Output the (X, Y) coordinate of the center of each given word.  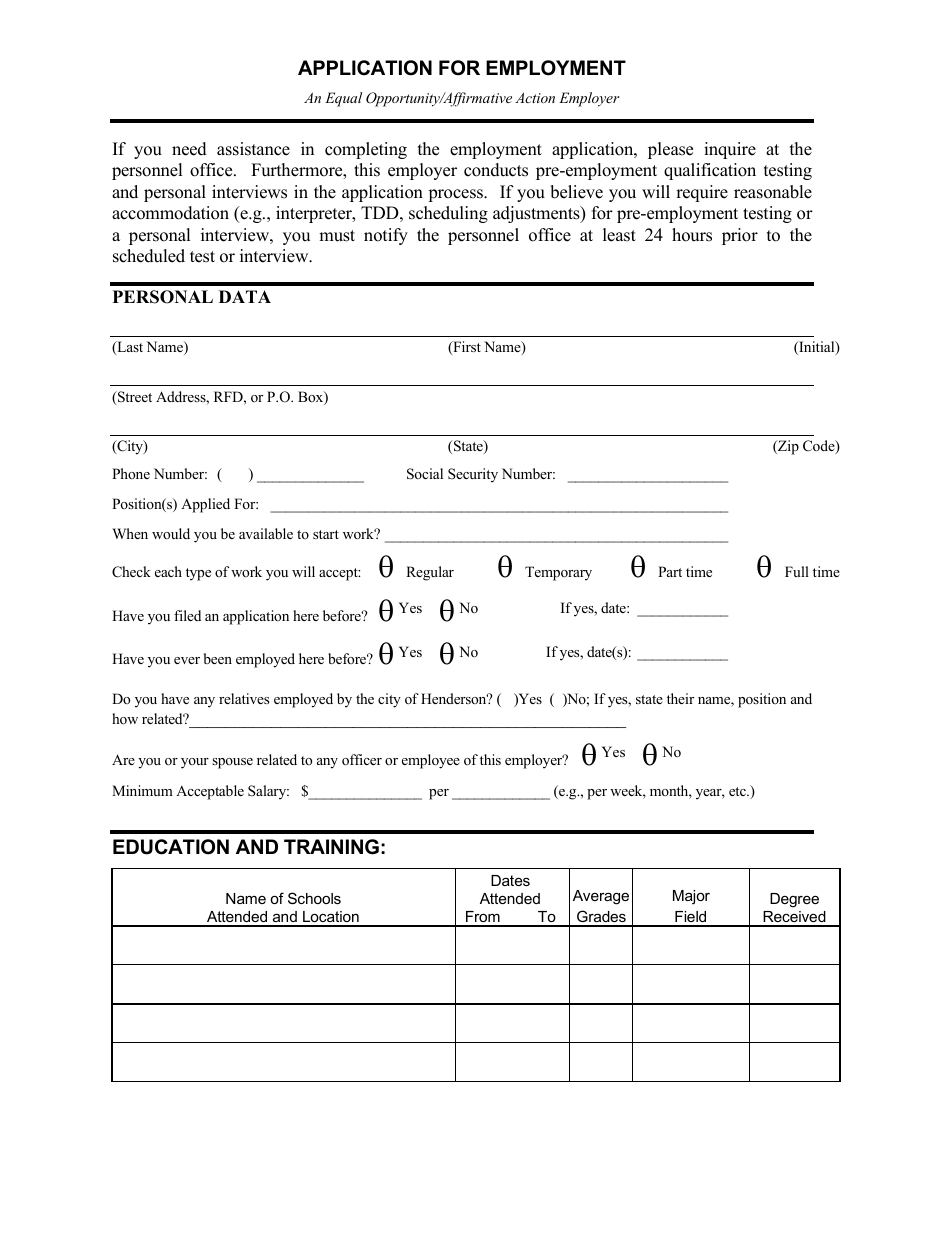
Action (535, 97)
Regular (430, 573)
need (189, 149)
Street (134, 398)
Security (473, 475)
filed (187, 615)
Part (670, 571)
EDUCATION (171, 847)
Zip (787, 447)
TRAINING (331, 847)
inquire (730, 150)
